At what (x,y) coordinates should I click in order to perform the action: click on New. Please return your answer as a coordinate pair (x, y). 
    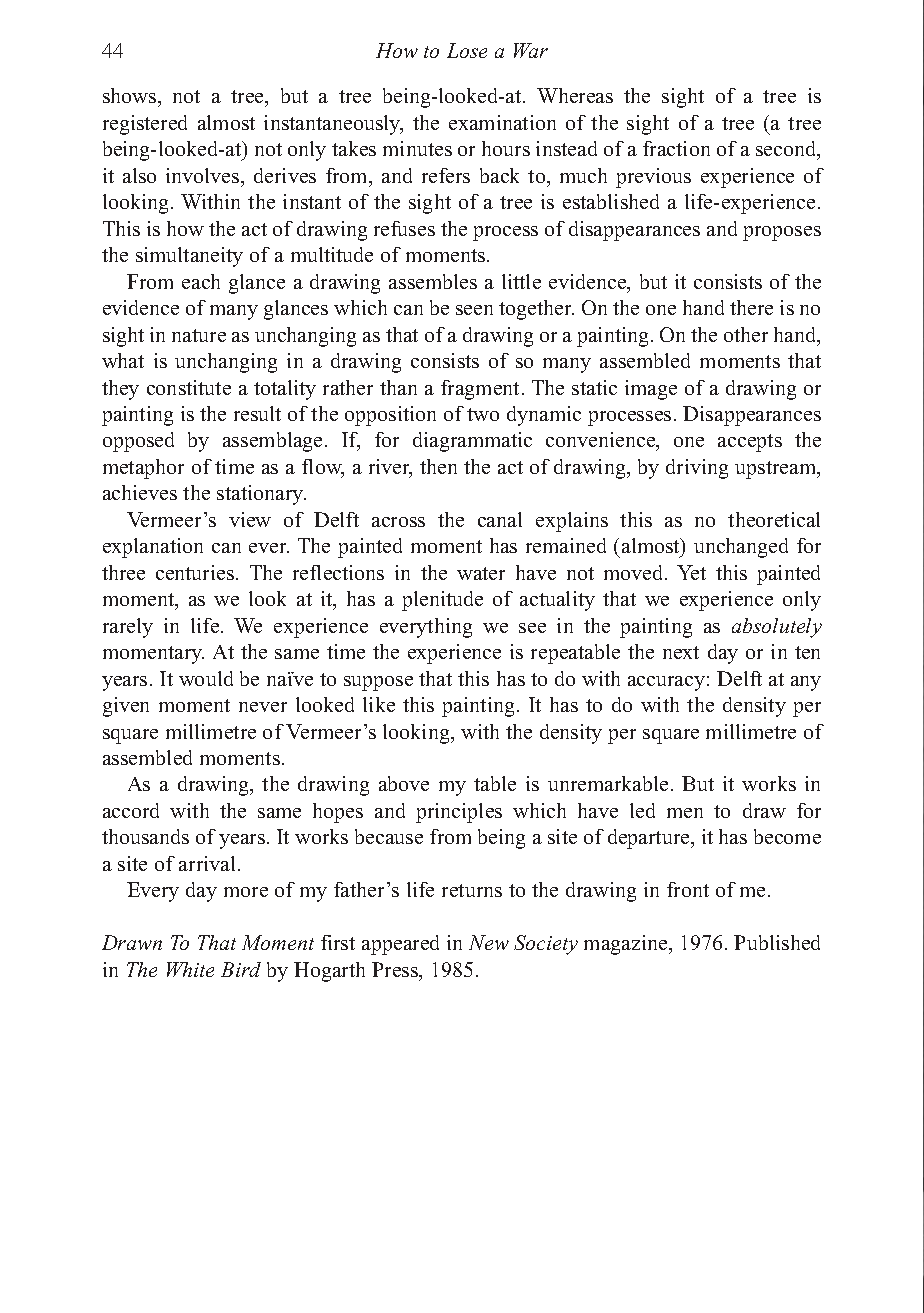
    Looking at the image, I should click on (489, 942).
